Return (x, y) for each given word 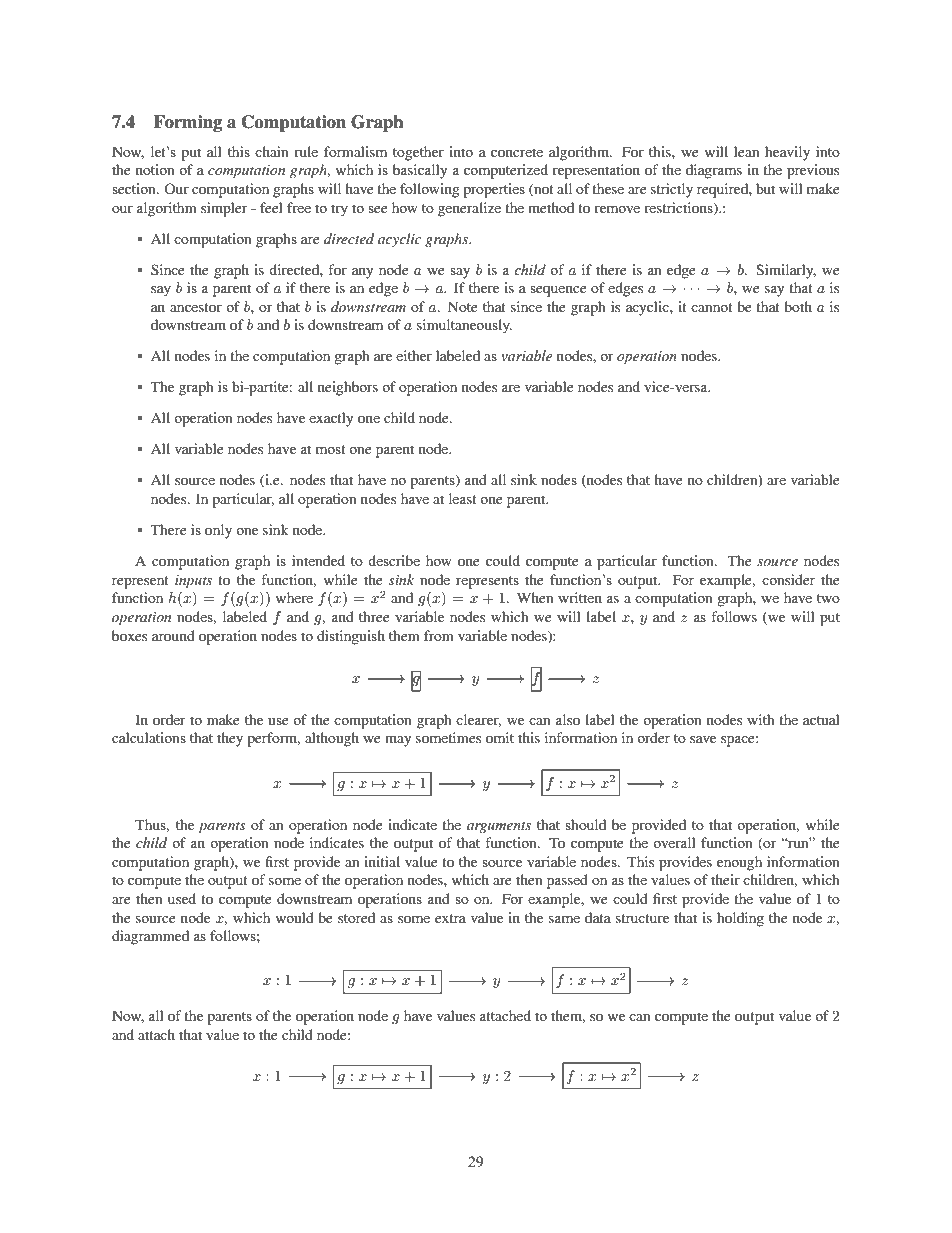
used (182, 898)
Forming (188, 123)
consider (788, 579)
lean (747, 151)
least (463, 498)
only (218, 531)
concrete (517, 152)
